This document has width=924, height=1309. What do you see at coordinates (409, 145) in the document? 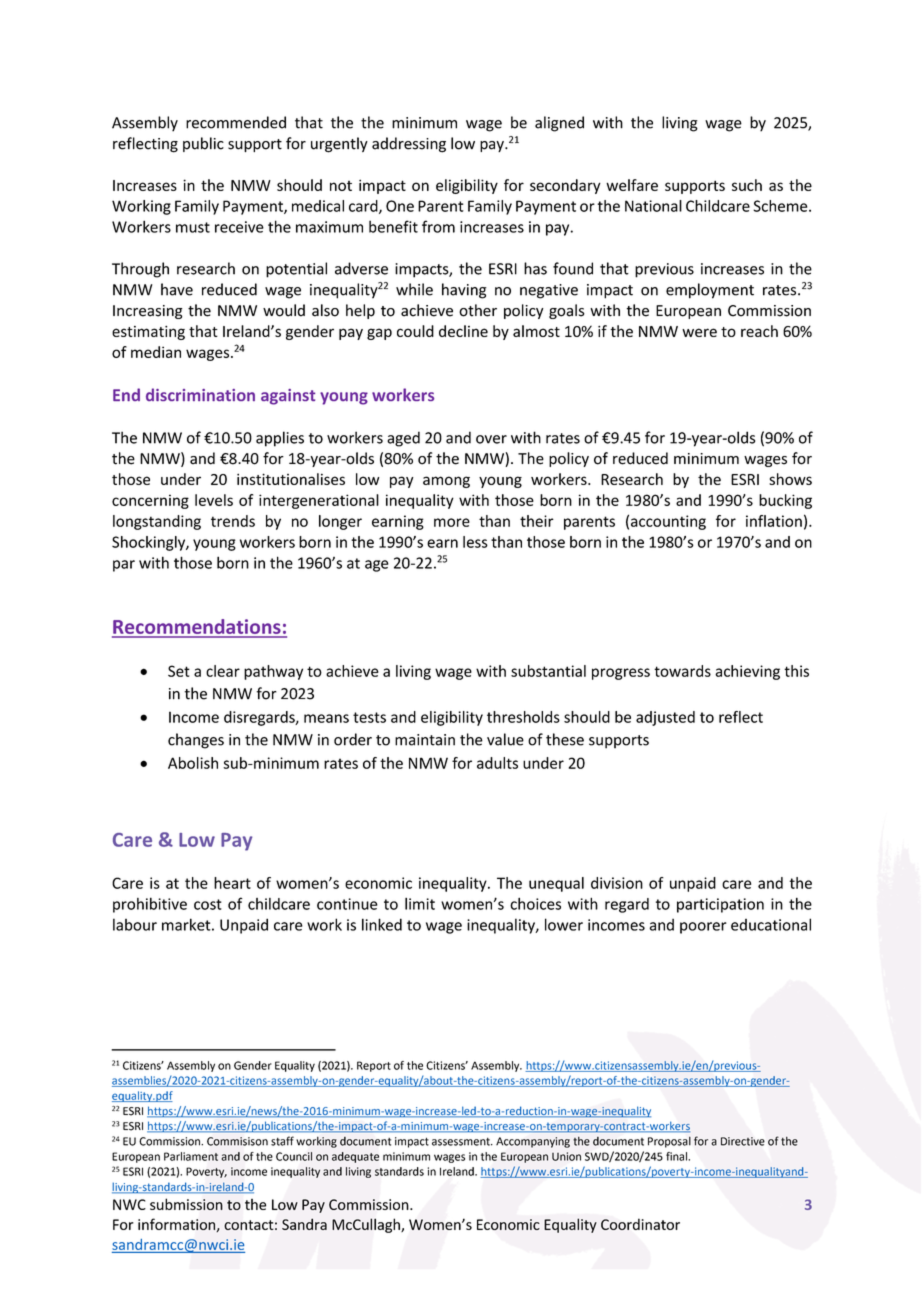
I see `addressing` at bounding box center [409, 145].
